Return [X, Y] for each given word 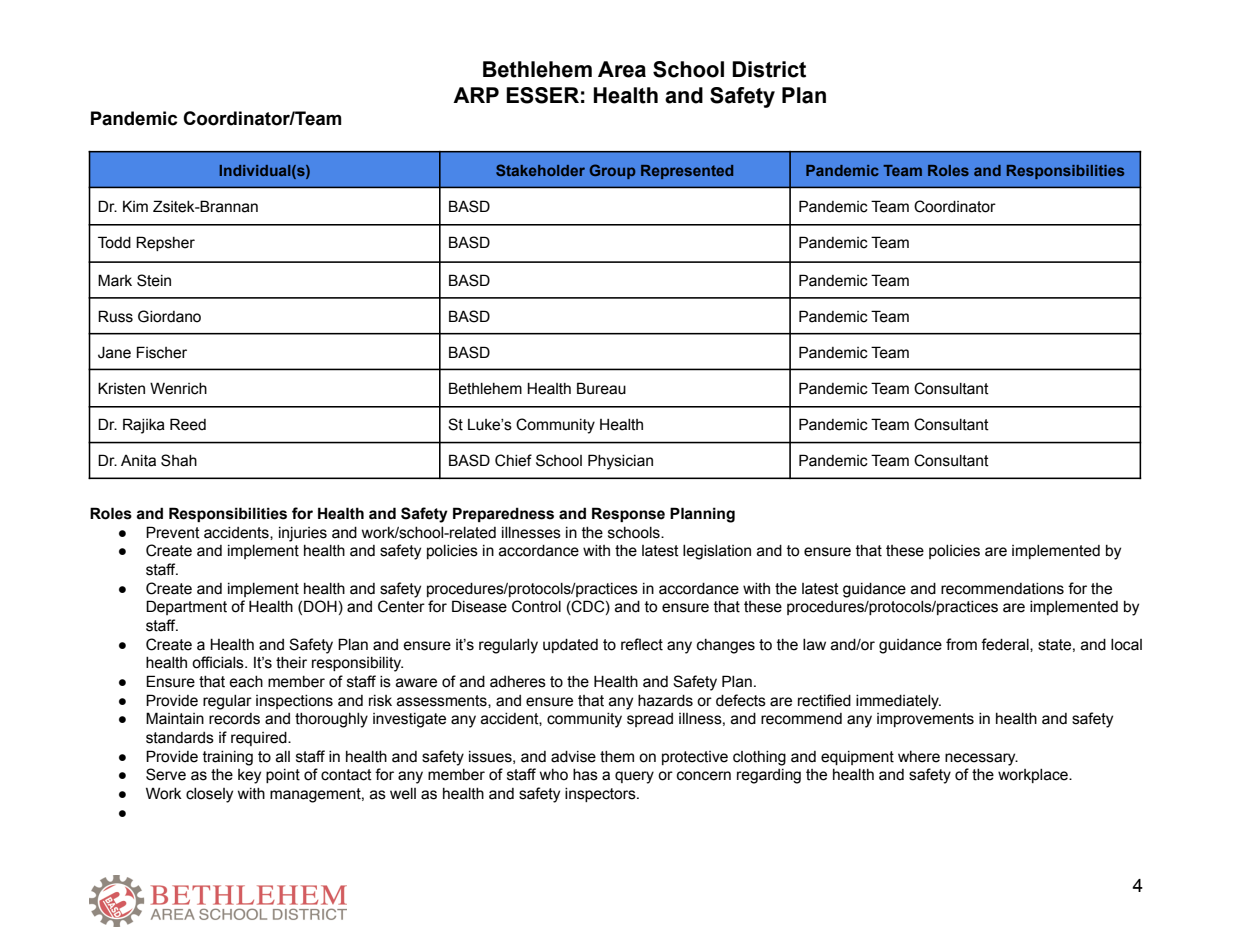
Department [186, 607]
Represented [687, 172]
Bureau [601, 388]
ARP [476, 95]
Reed [188, 424]
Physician [620, 462]
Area [622, 69]
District [769, 69]
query [634, 777]
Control [536, 606]
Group [612, 171]
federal [1006, 645]
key [249, 776]
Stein [154, 280]
